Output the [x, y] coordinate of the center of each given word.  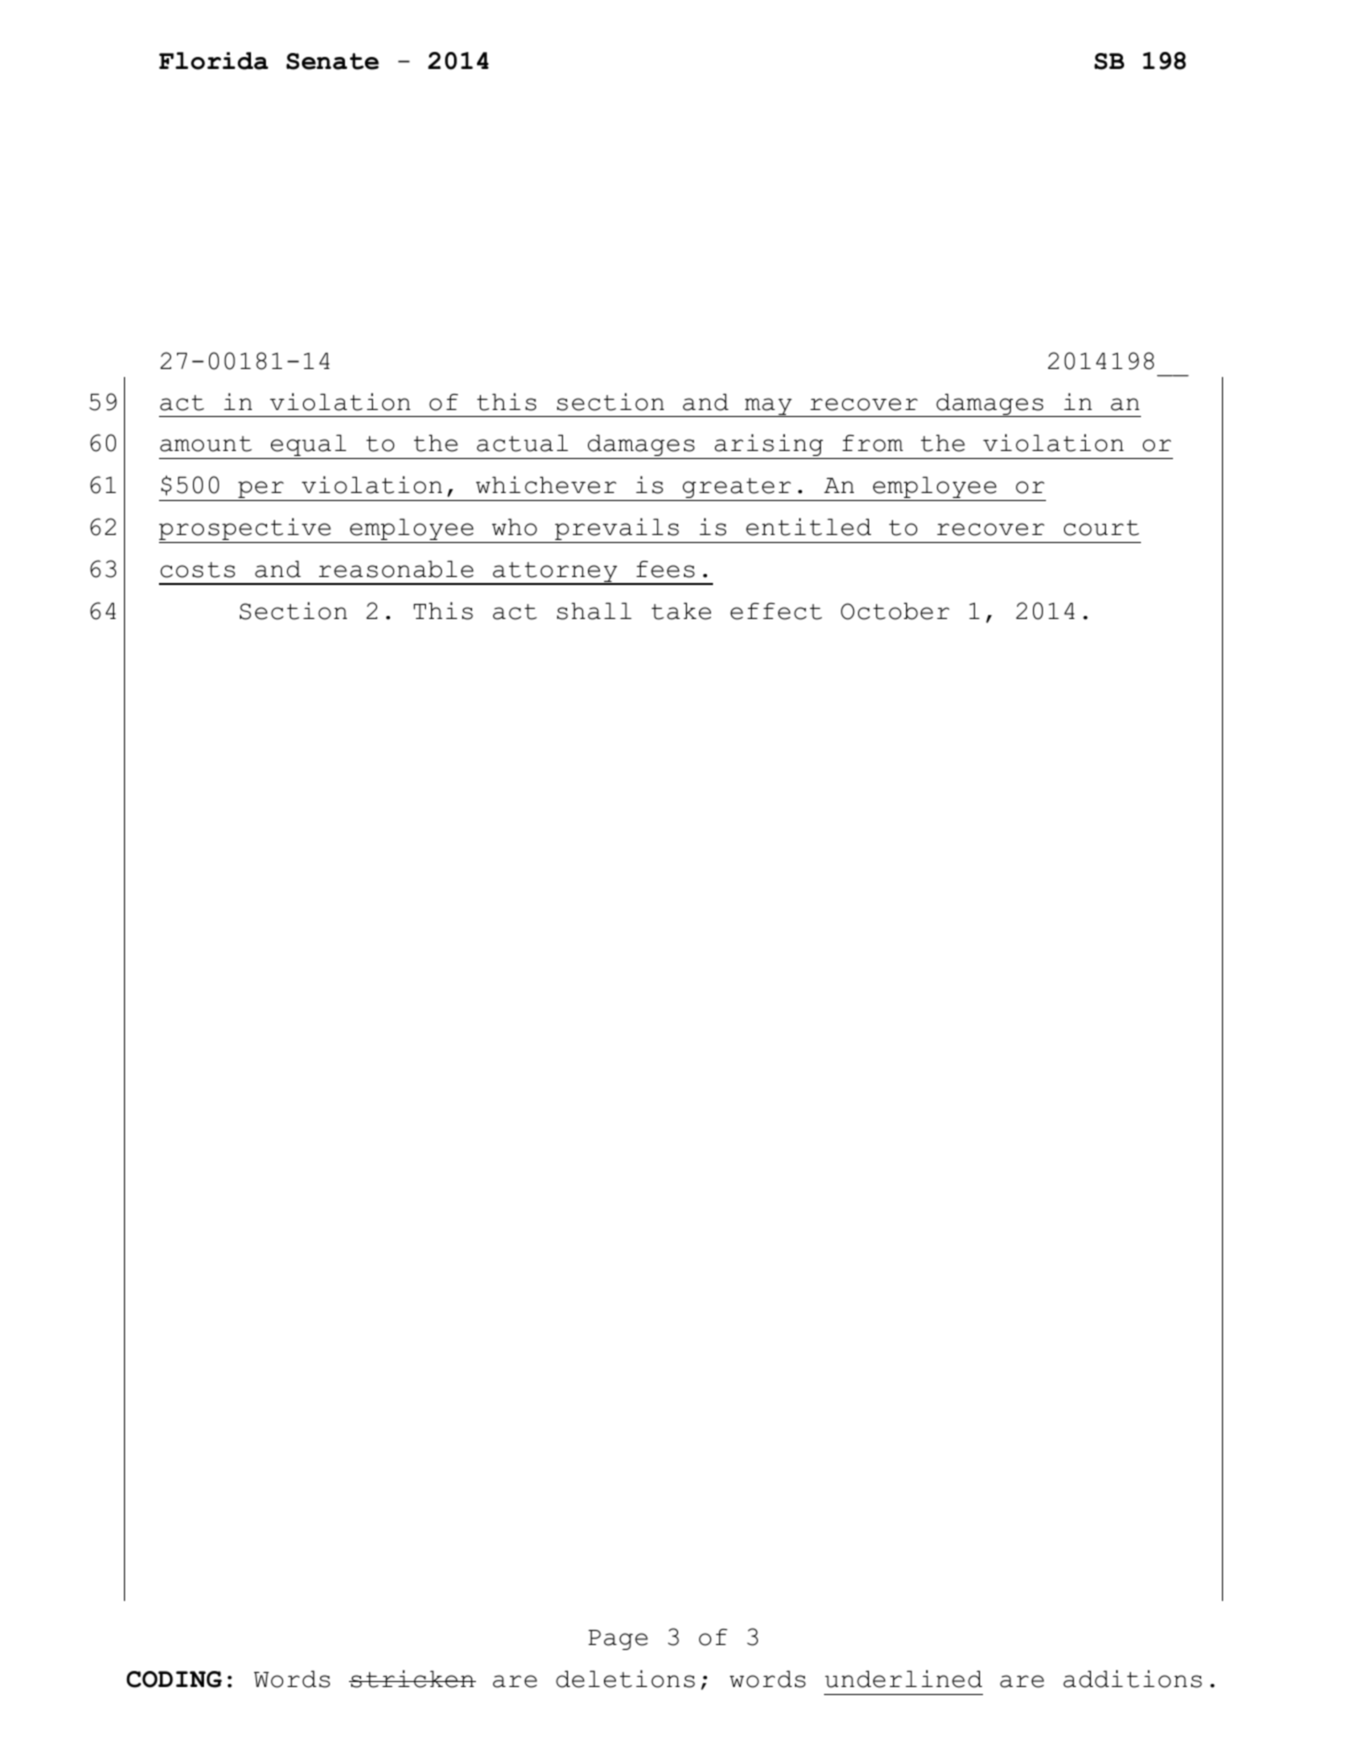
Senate [332, 61]
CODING [174, 1679]
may [768, 407]
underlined [903, 1679]
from [872, 443]
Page [618, 1640]
